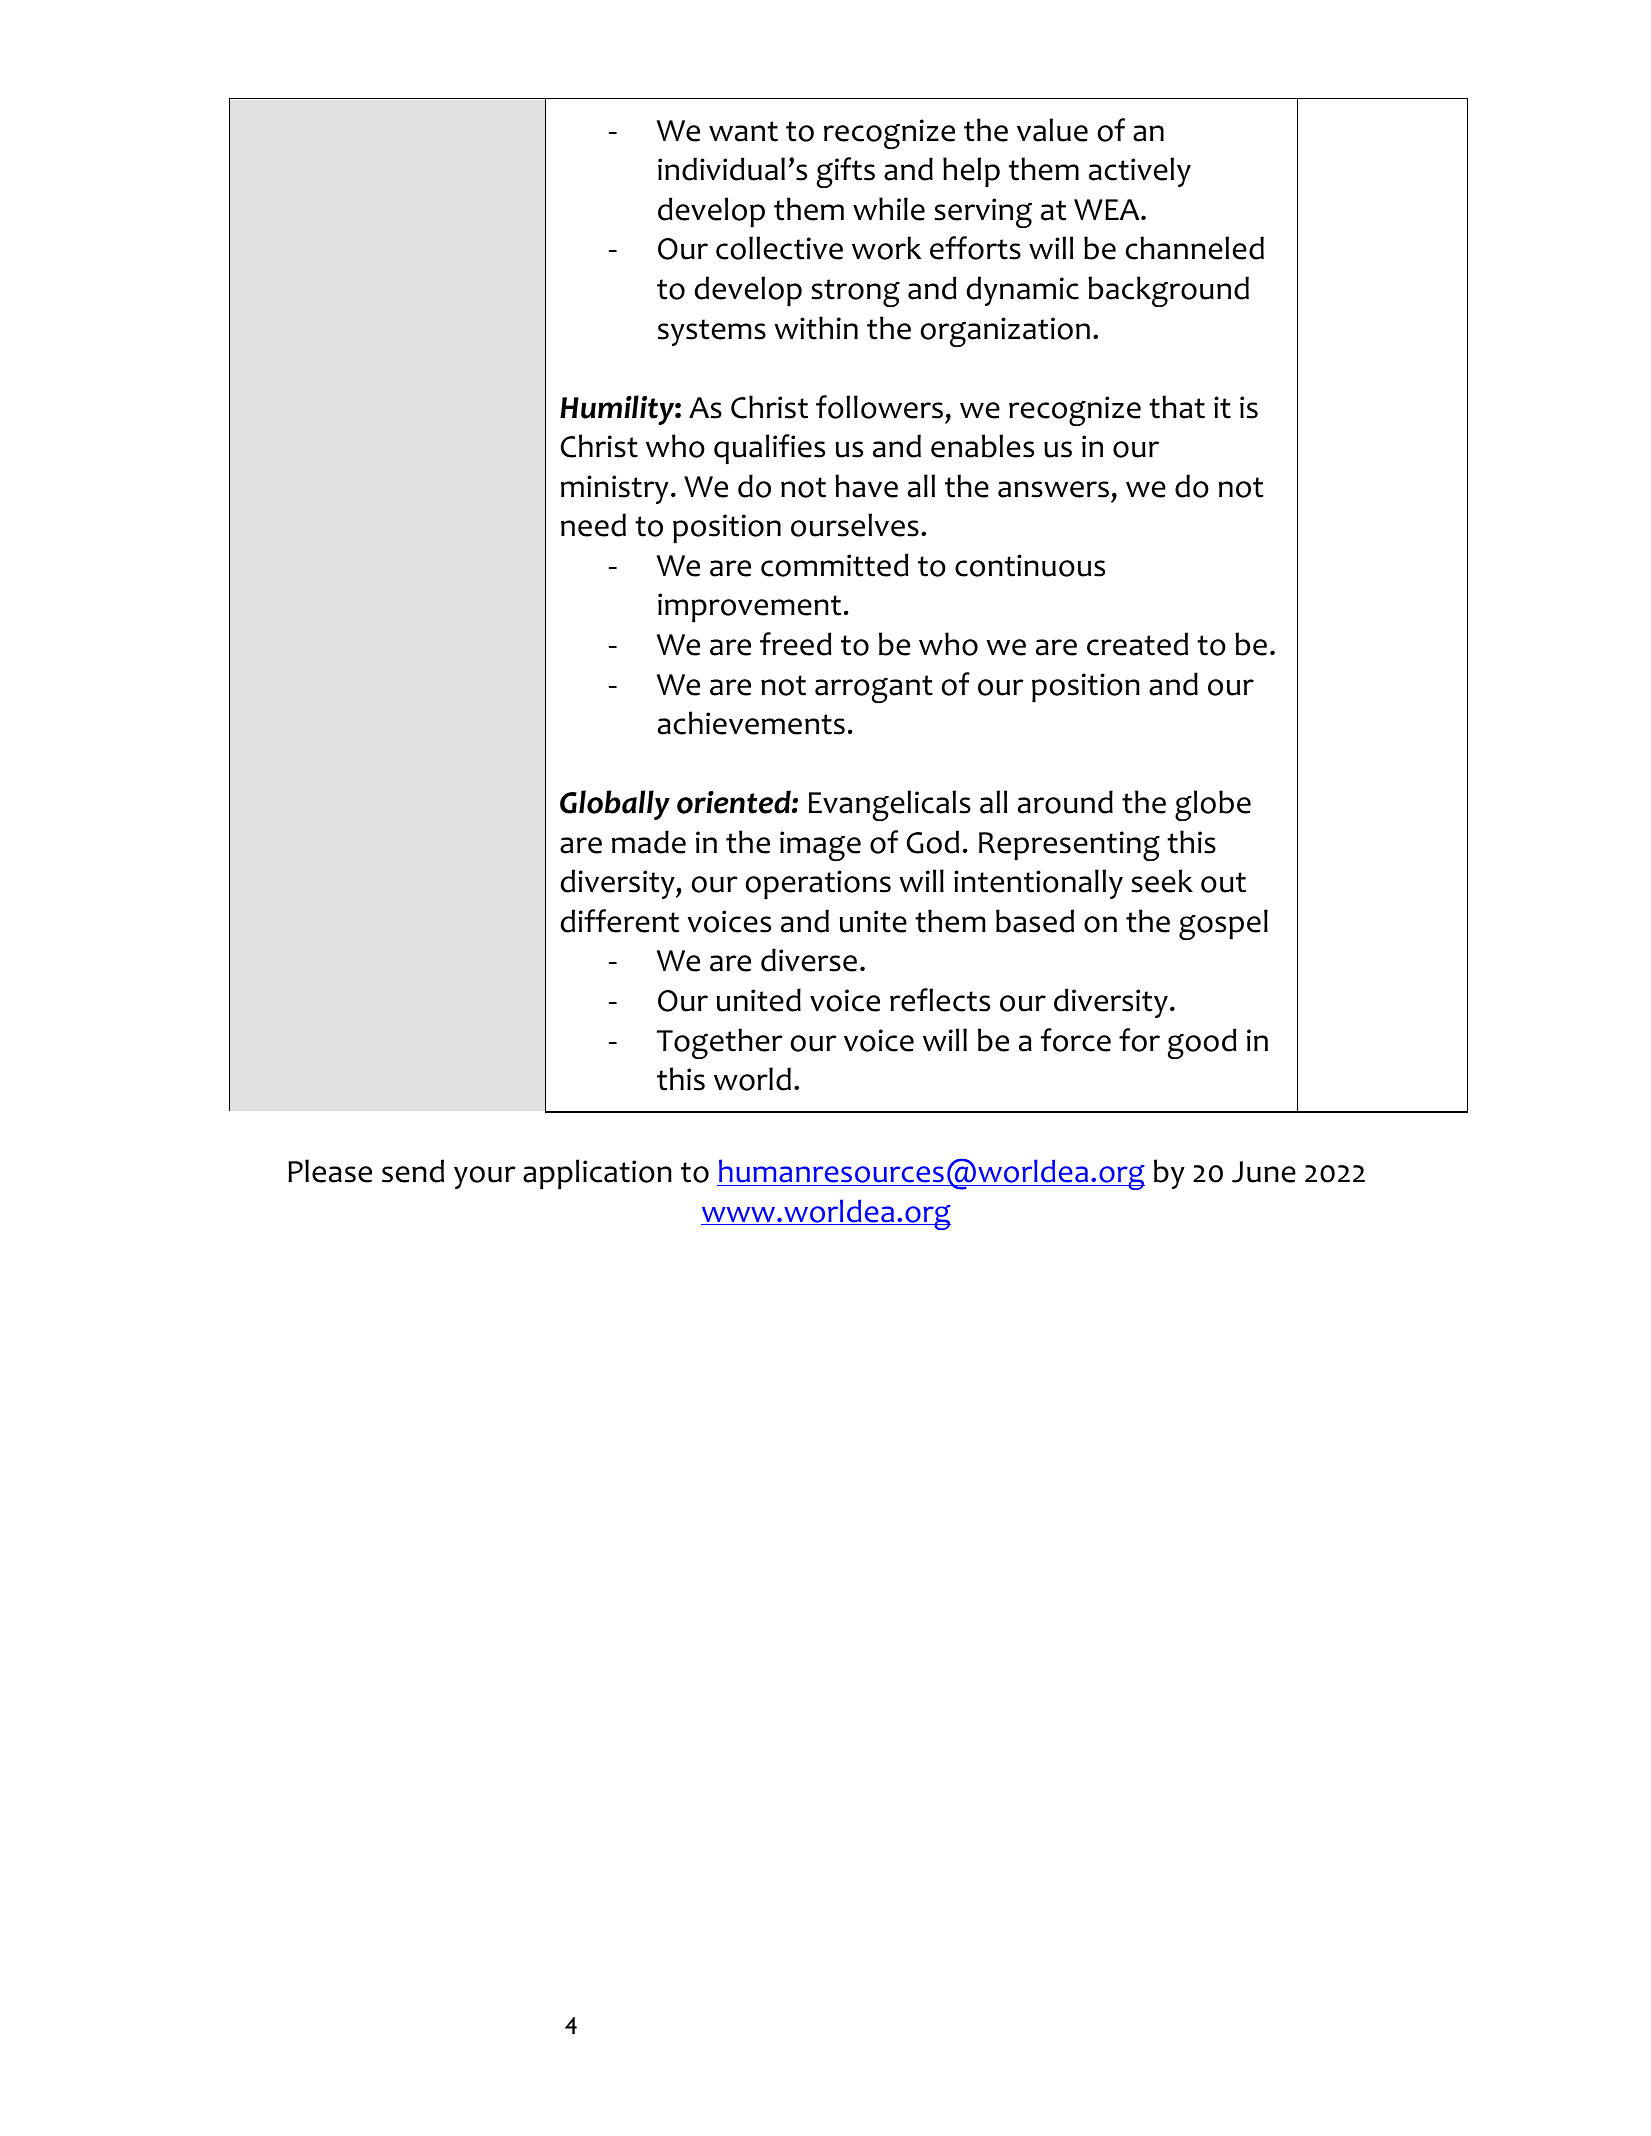  Describe the element at coordinates (1053, 489) in the screenshot. I see `answers` at that location.
